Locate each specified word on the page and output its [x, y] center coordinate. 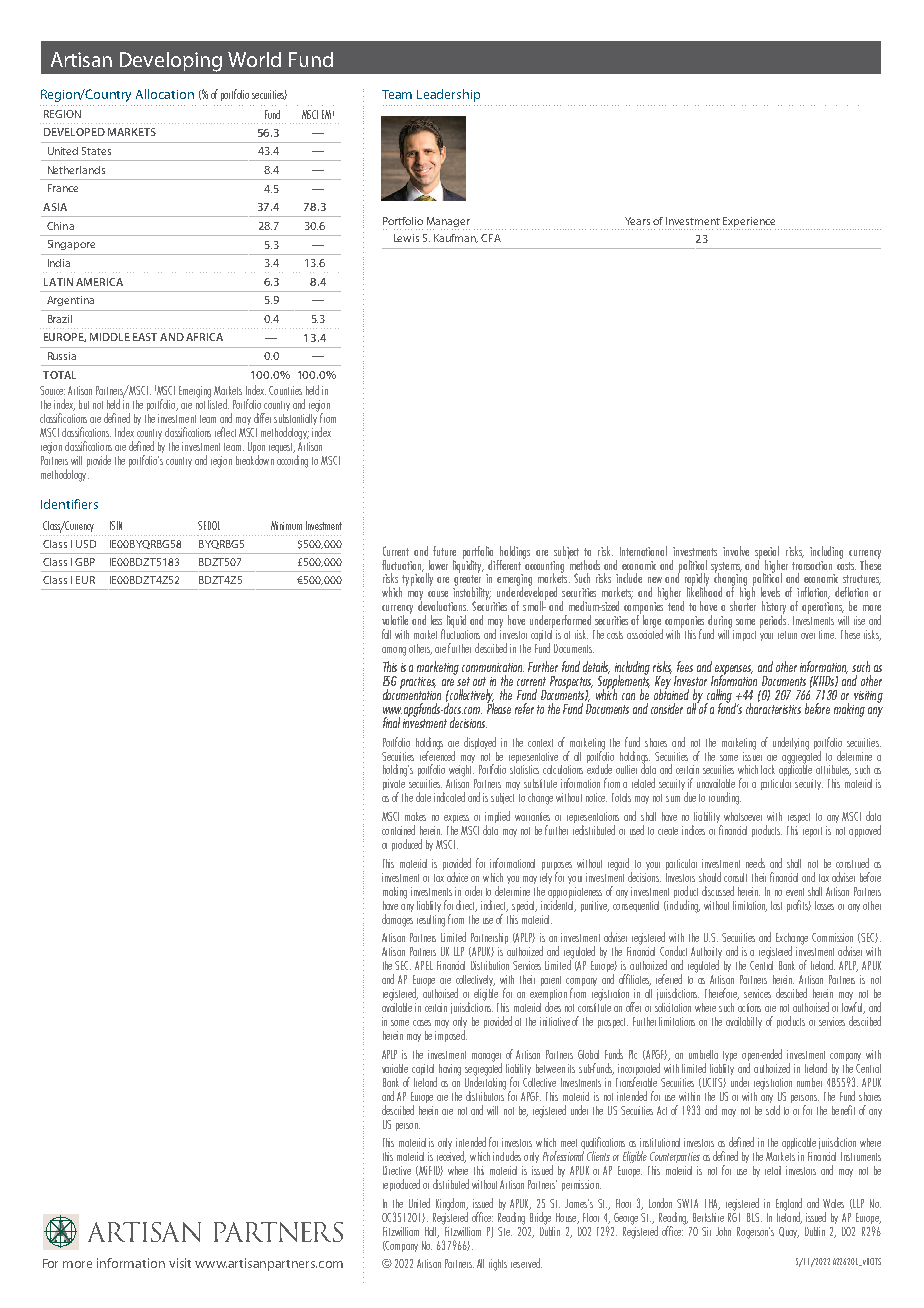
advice [457, 877]
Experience [749, 222]
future [444, 551]
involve [736, 551]
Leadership [448, 95]
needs [755, 863]
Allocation [165, 94]
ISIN [116, 525]
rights [498, 1265]
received [451, 1157]
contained [398, 830]
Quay [789, 1232]
